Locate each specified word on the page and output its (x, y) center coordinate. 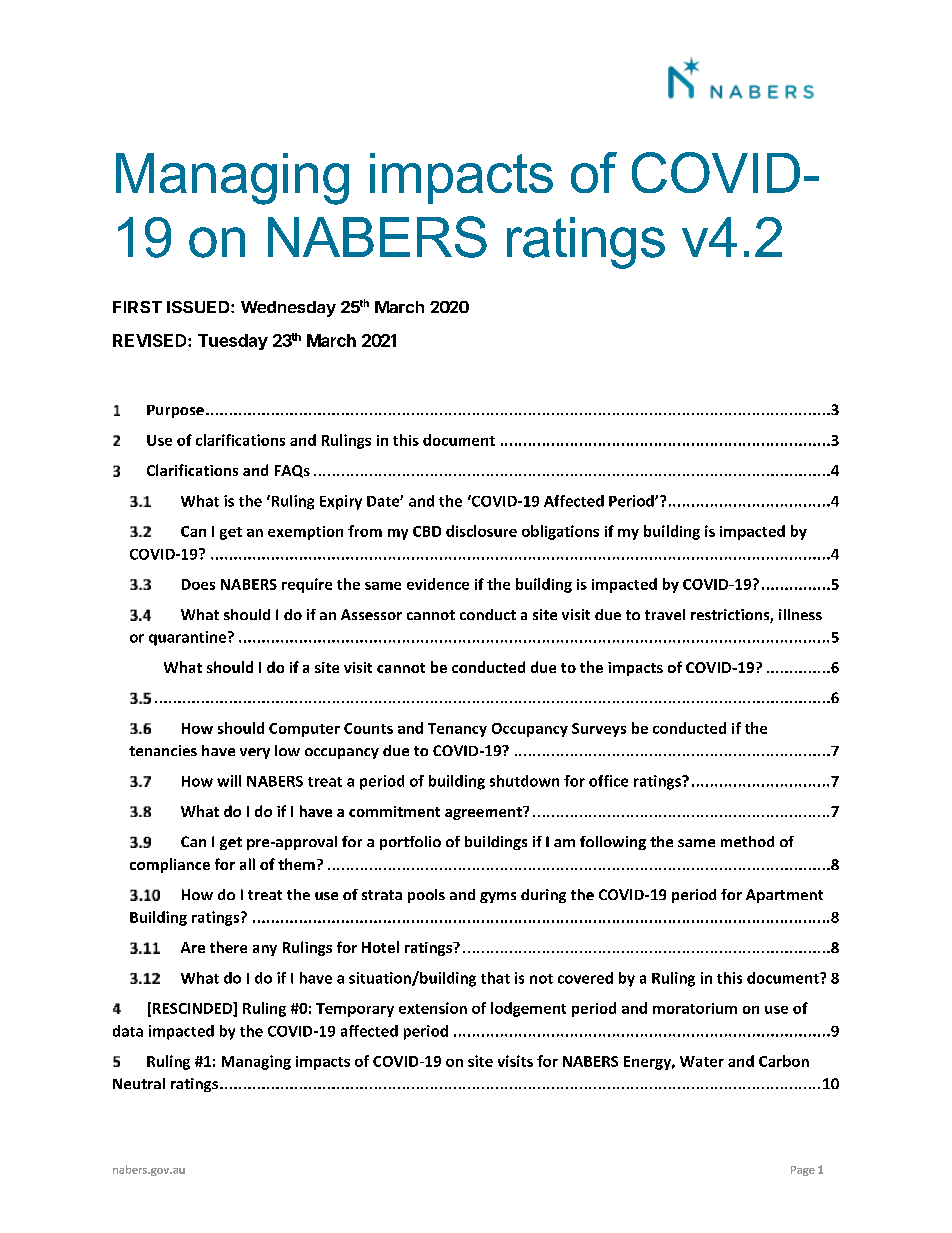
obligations (560, 532)
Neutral (139, 1083)
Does (198, 584)
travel (665, 614)
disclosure (481, 531)
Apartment (784, 896)
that (495, 978)
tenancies (163, 750)
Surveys (599, 730)
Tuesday (233, 342)
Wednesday (288, 309)
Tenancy (457, 730)
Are (193, 947)
